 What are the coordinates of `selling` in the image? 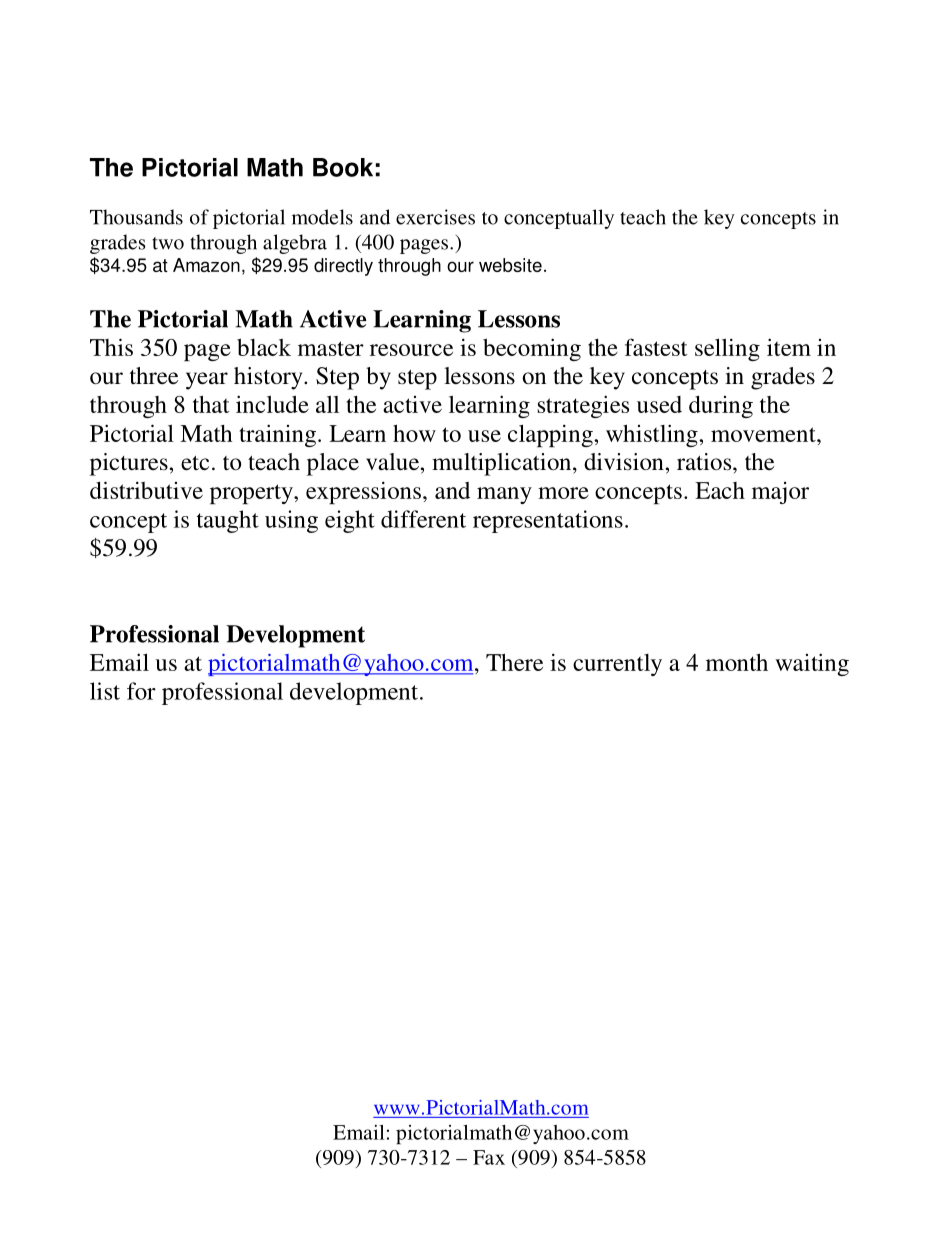 It's located at (727, 349).
